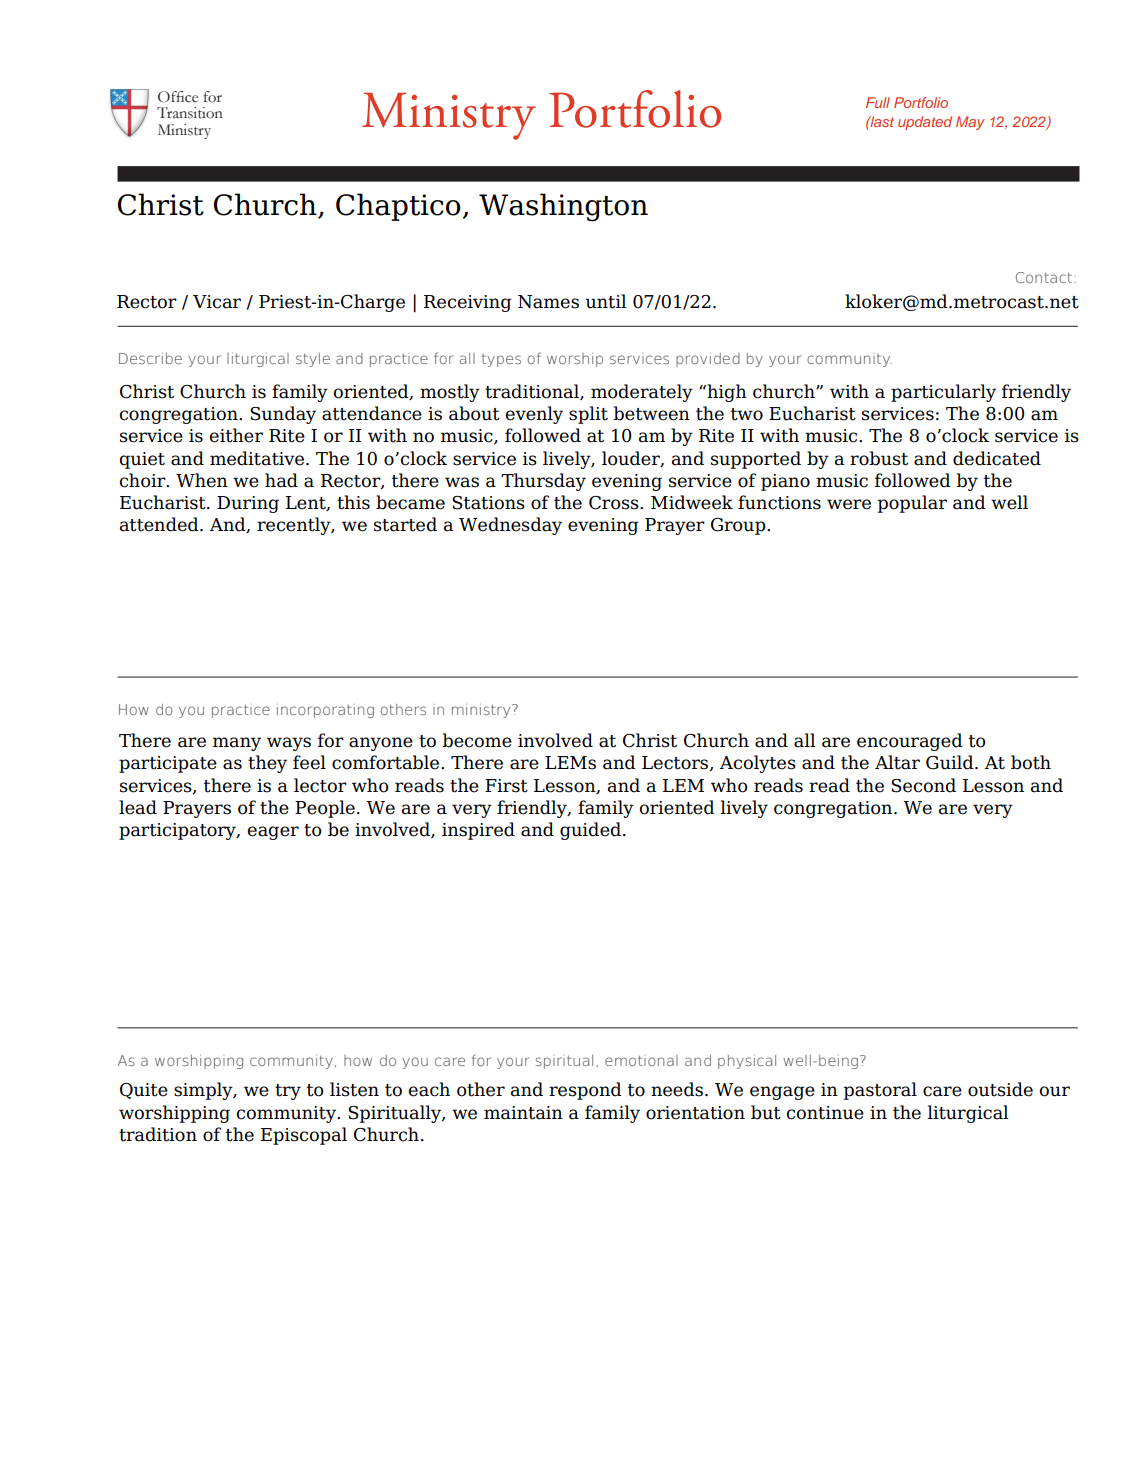 This screenshot has height=1478, width=1142. I want to click on practice, so click(241, 711).
